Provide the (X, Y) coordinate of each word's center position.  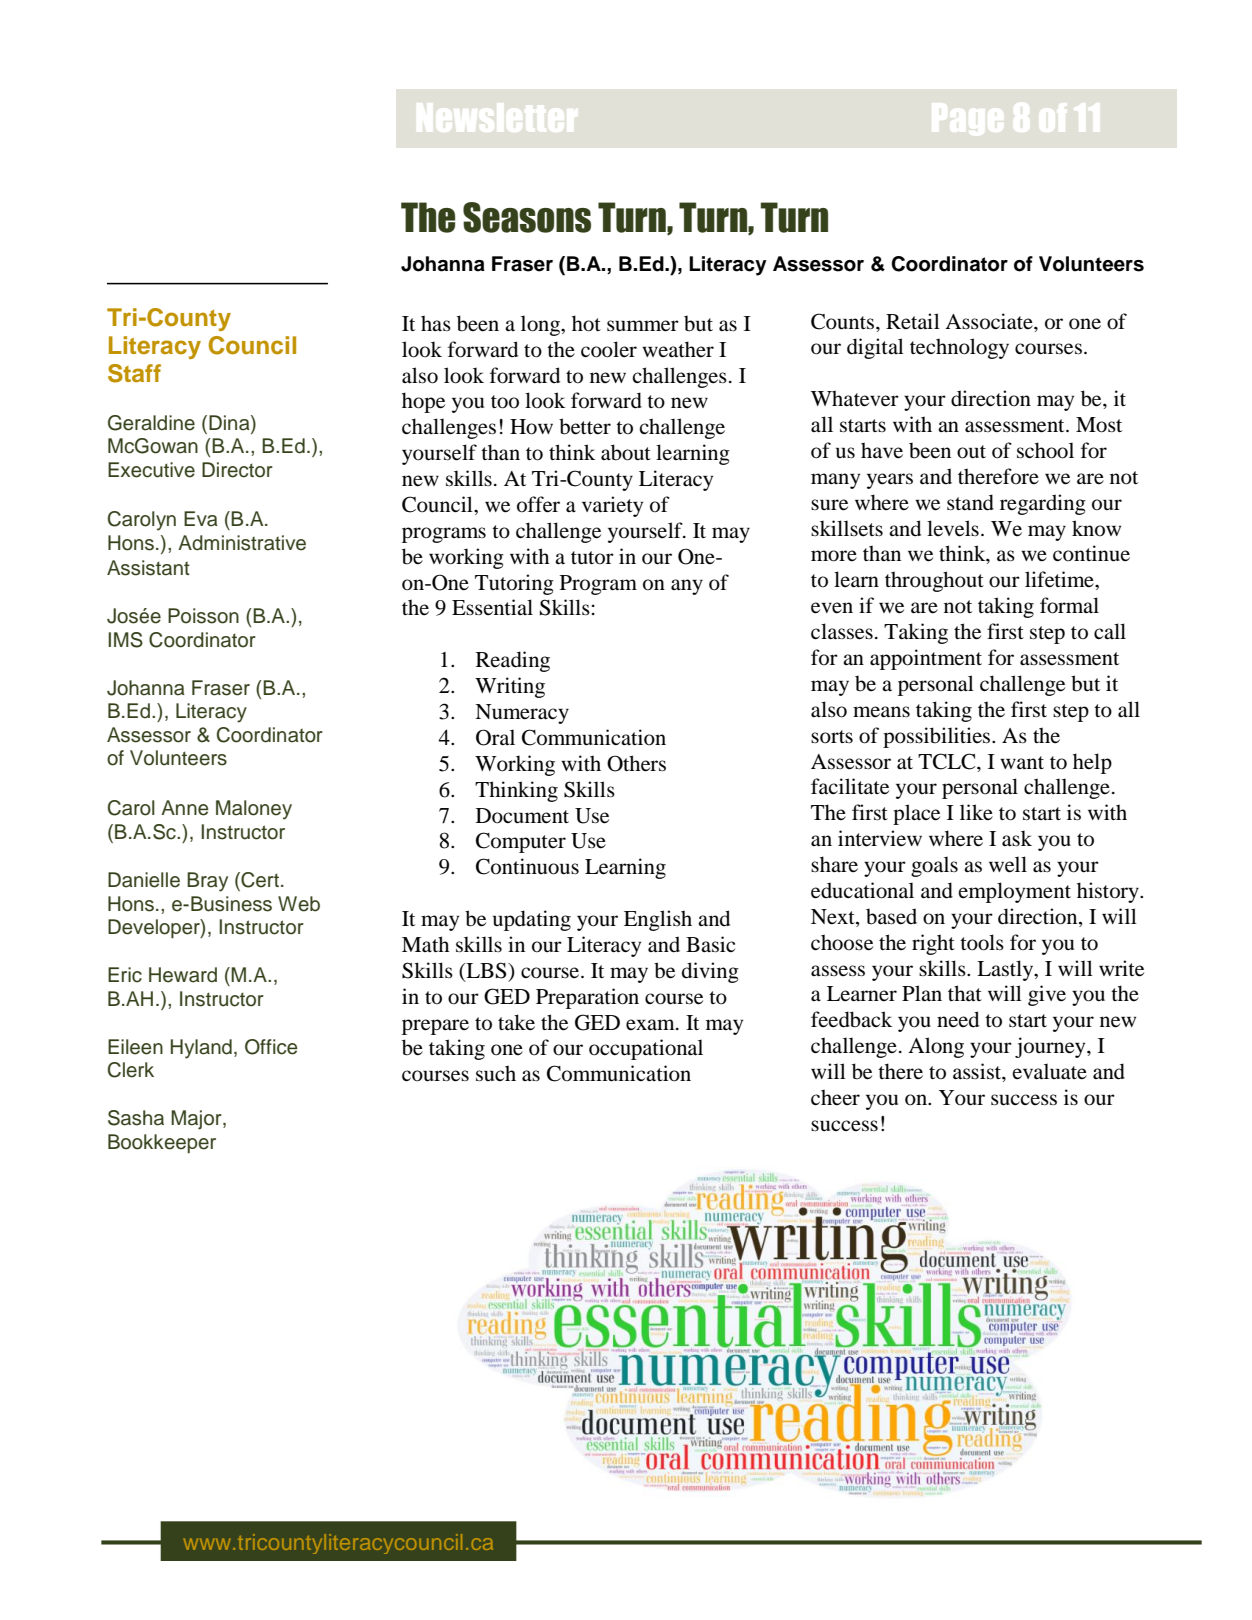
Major (197, 1120)
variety (612, 506)
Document (522, 816)
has (436, 323)
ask (1017, 838)
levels (953, 528)
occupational (646, 1049)
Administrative (242, 543)
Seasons (527, 217)
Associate (990, 321)
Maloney (254, 810)
